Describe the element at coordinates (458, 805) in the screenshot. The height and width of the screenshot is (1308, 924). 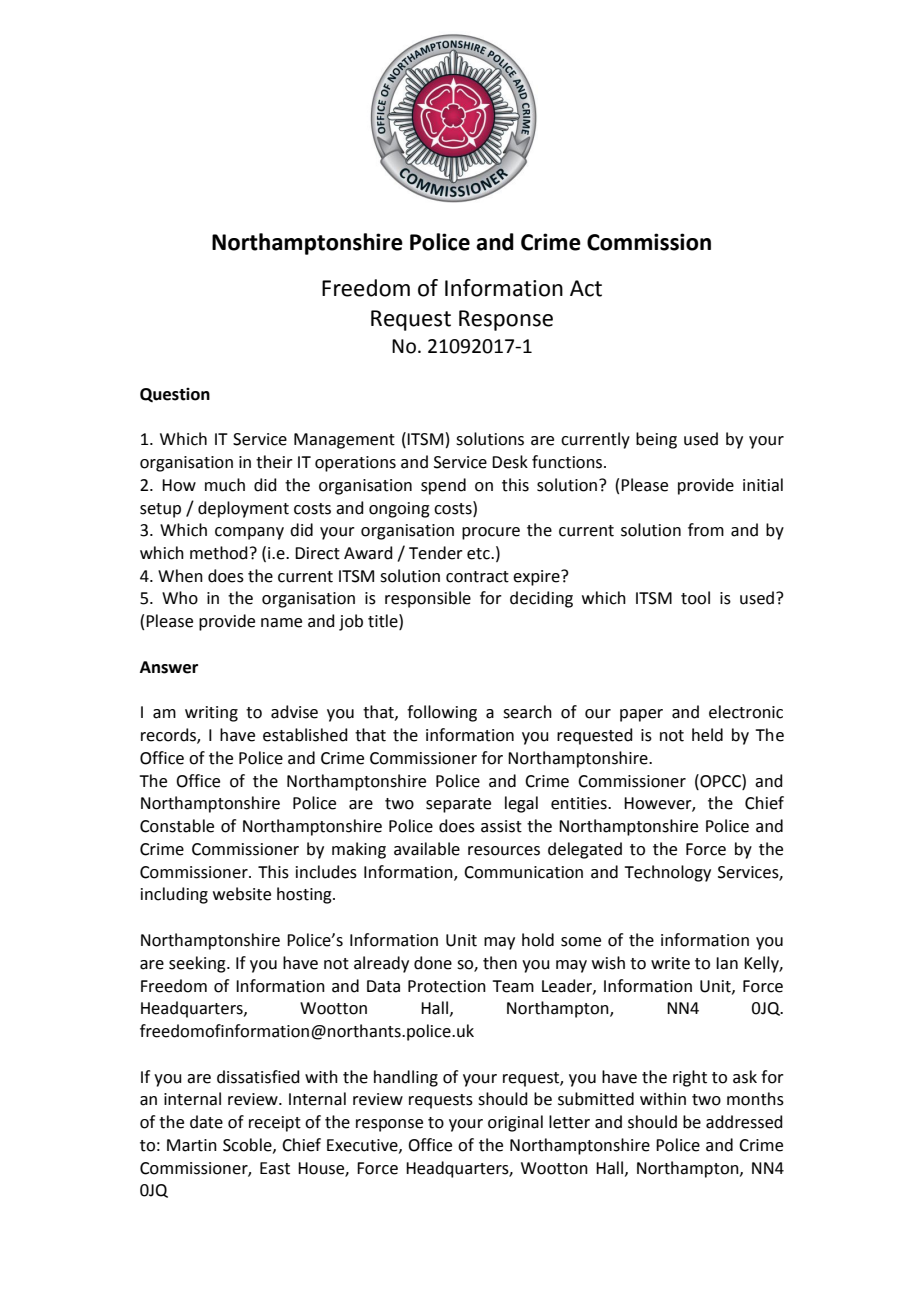
I see `separate` at that location.
